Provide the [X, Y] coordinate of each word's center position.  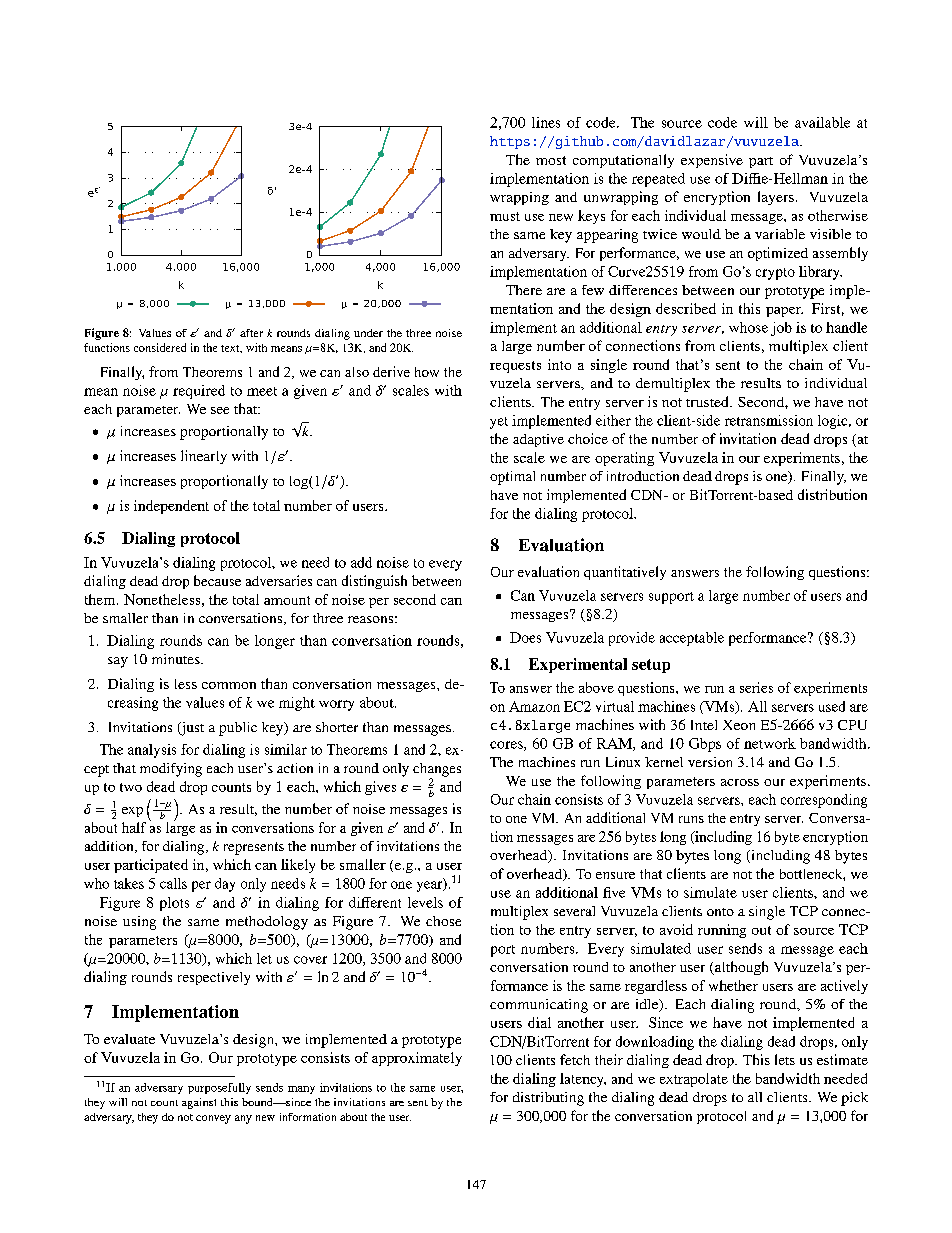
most [551, 160]
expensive [712, 161]
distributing [548, 1099]
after [251, 333]
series [756, 687]
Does [525, 637]
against [199, 1103]
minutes [177, 659]
